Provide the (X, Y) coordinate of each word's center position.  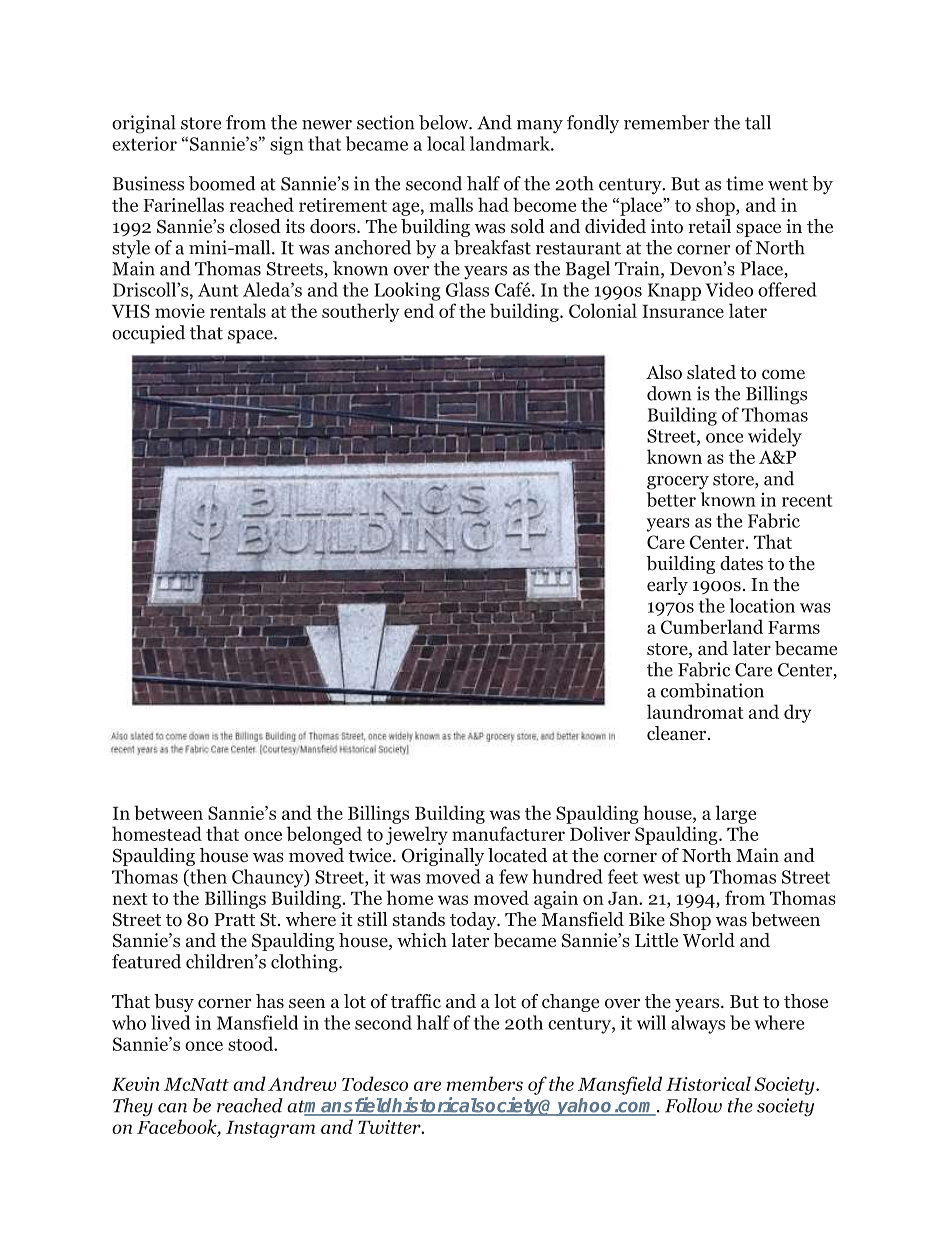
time (744, 183)
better (671, 499)
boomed (222, 183)
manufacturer (508, 833)
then (207, 877)
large (735, 814)
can (172, 1108)
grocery (678, 483)
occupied (148, 334)
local (446, 143)
